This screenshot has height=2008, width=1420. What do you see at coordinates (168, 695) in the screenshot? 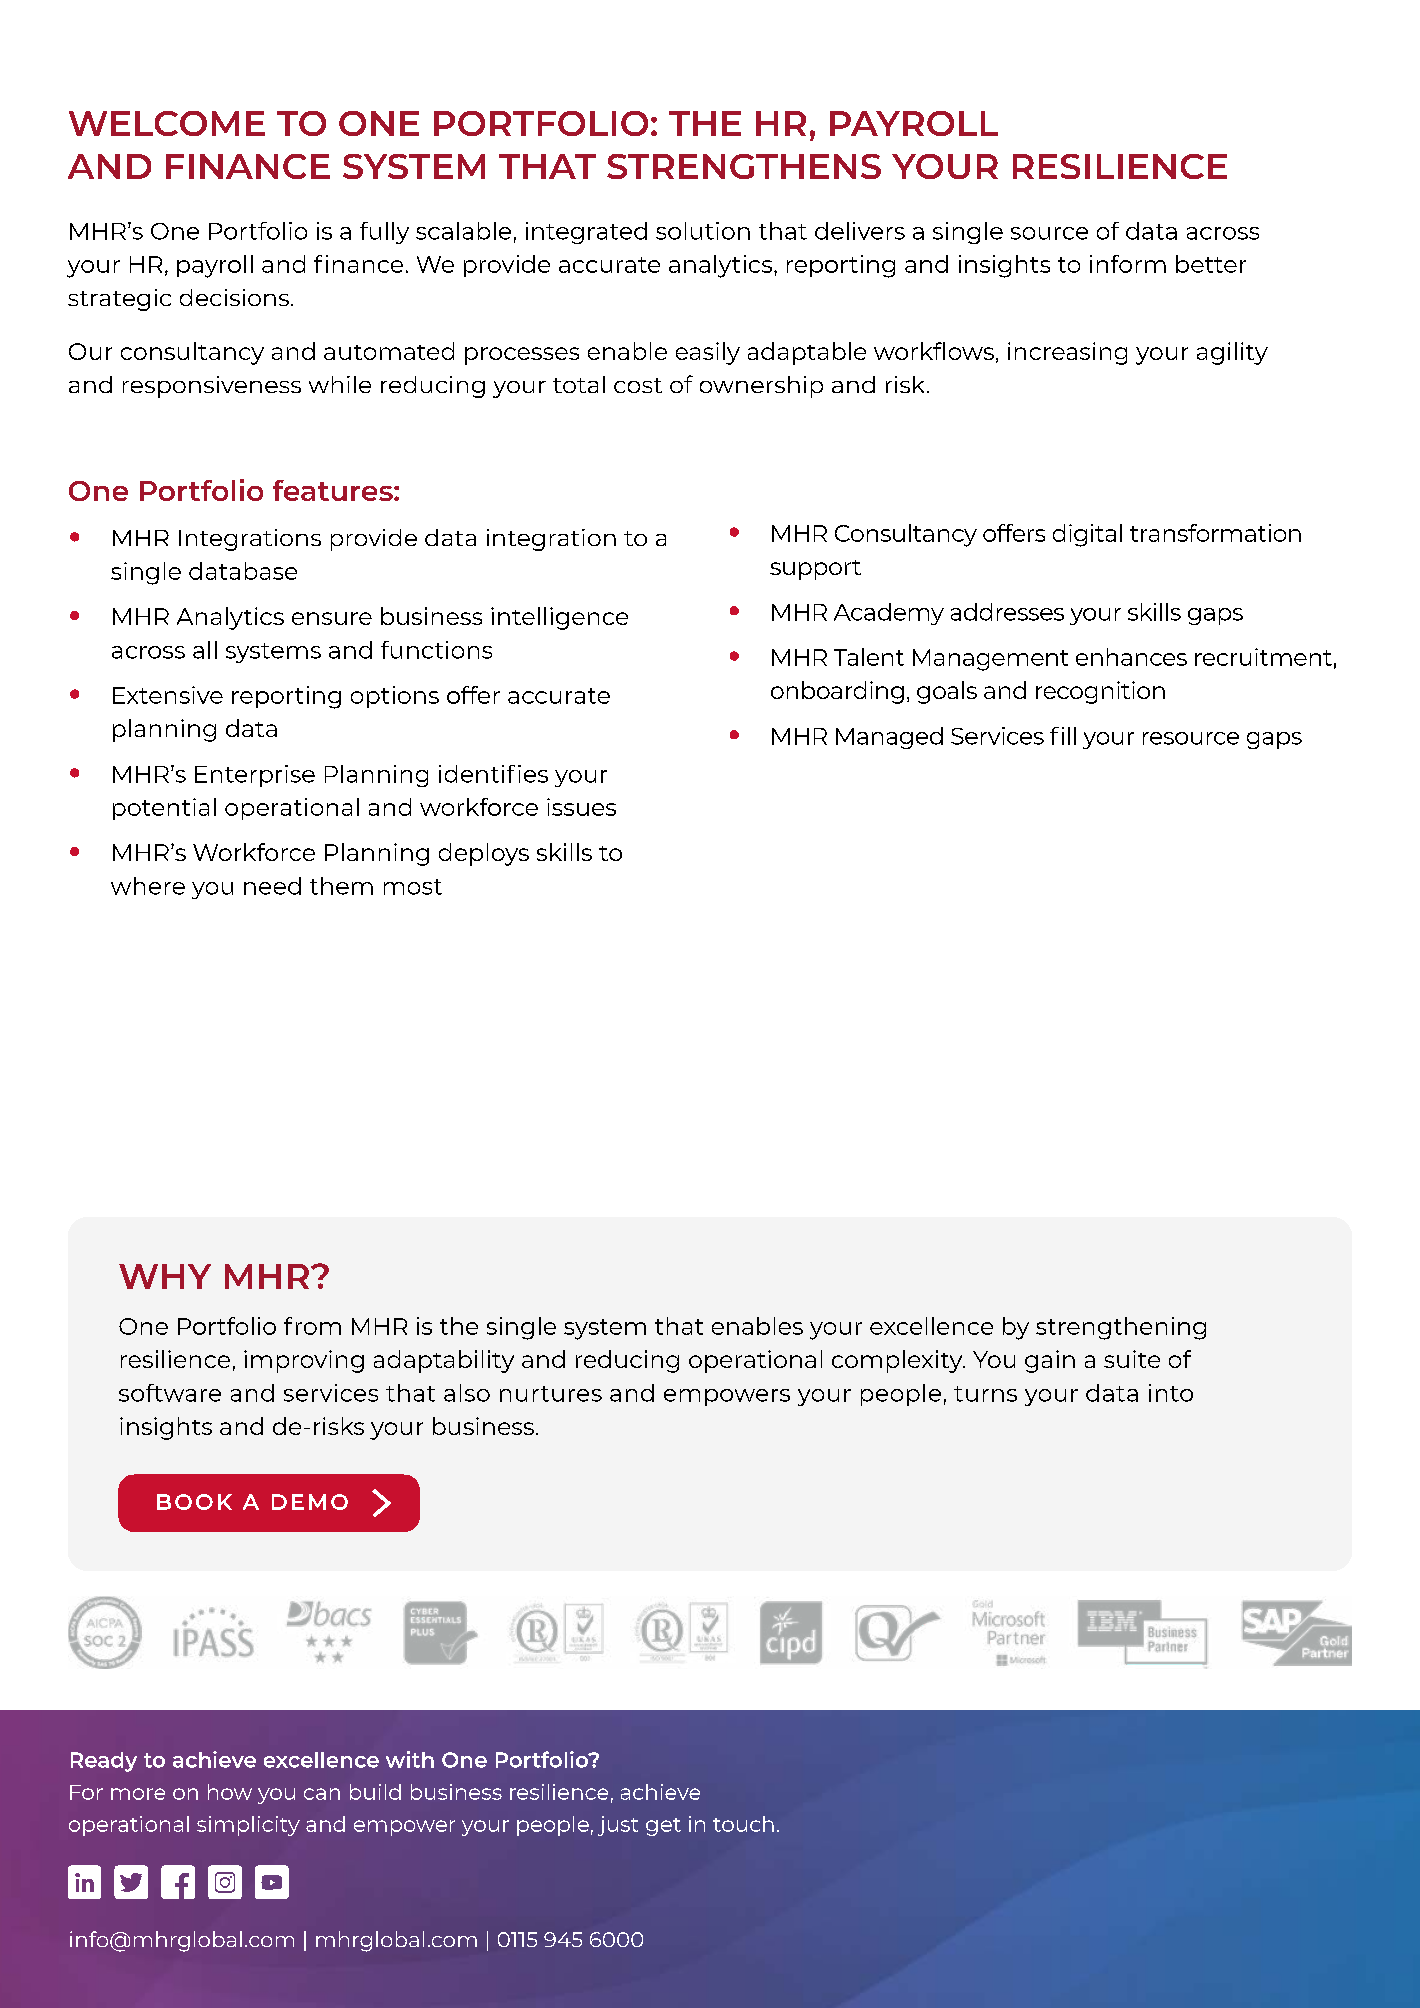
I see `Extensive` at bounding box center [168, 695].
